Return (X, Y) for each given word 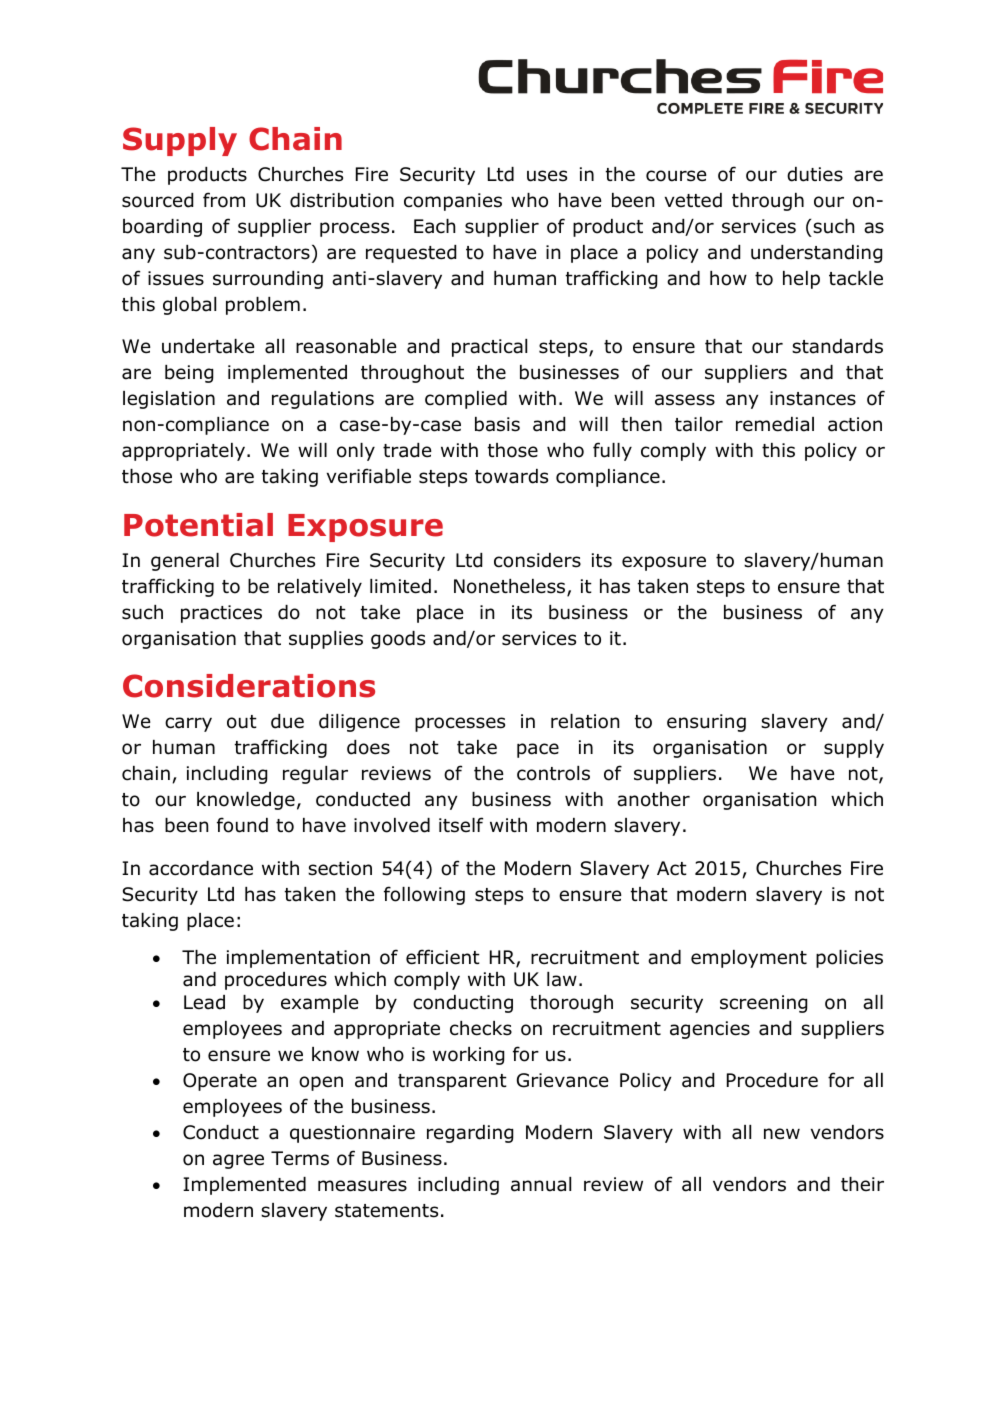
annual (541, 1184)
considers (537, 560)
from (224, 200)
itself (461, 825)
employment (749, 959)
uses (547, 176)
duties (815, 174)
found (242, 825)
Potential (198, 525)
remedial (775, 424)
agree (238, 1161)
